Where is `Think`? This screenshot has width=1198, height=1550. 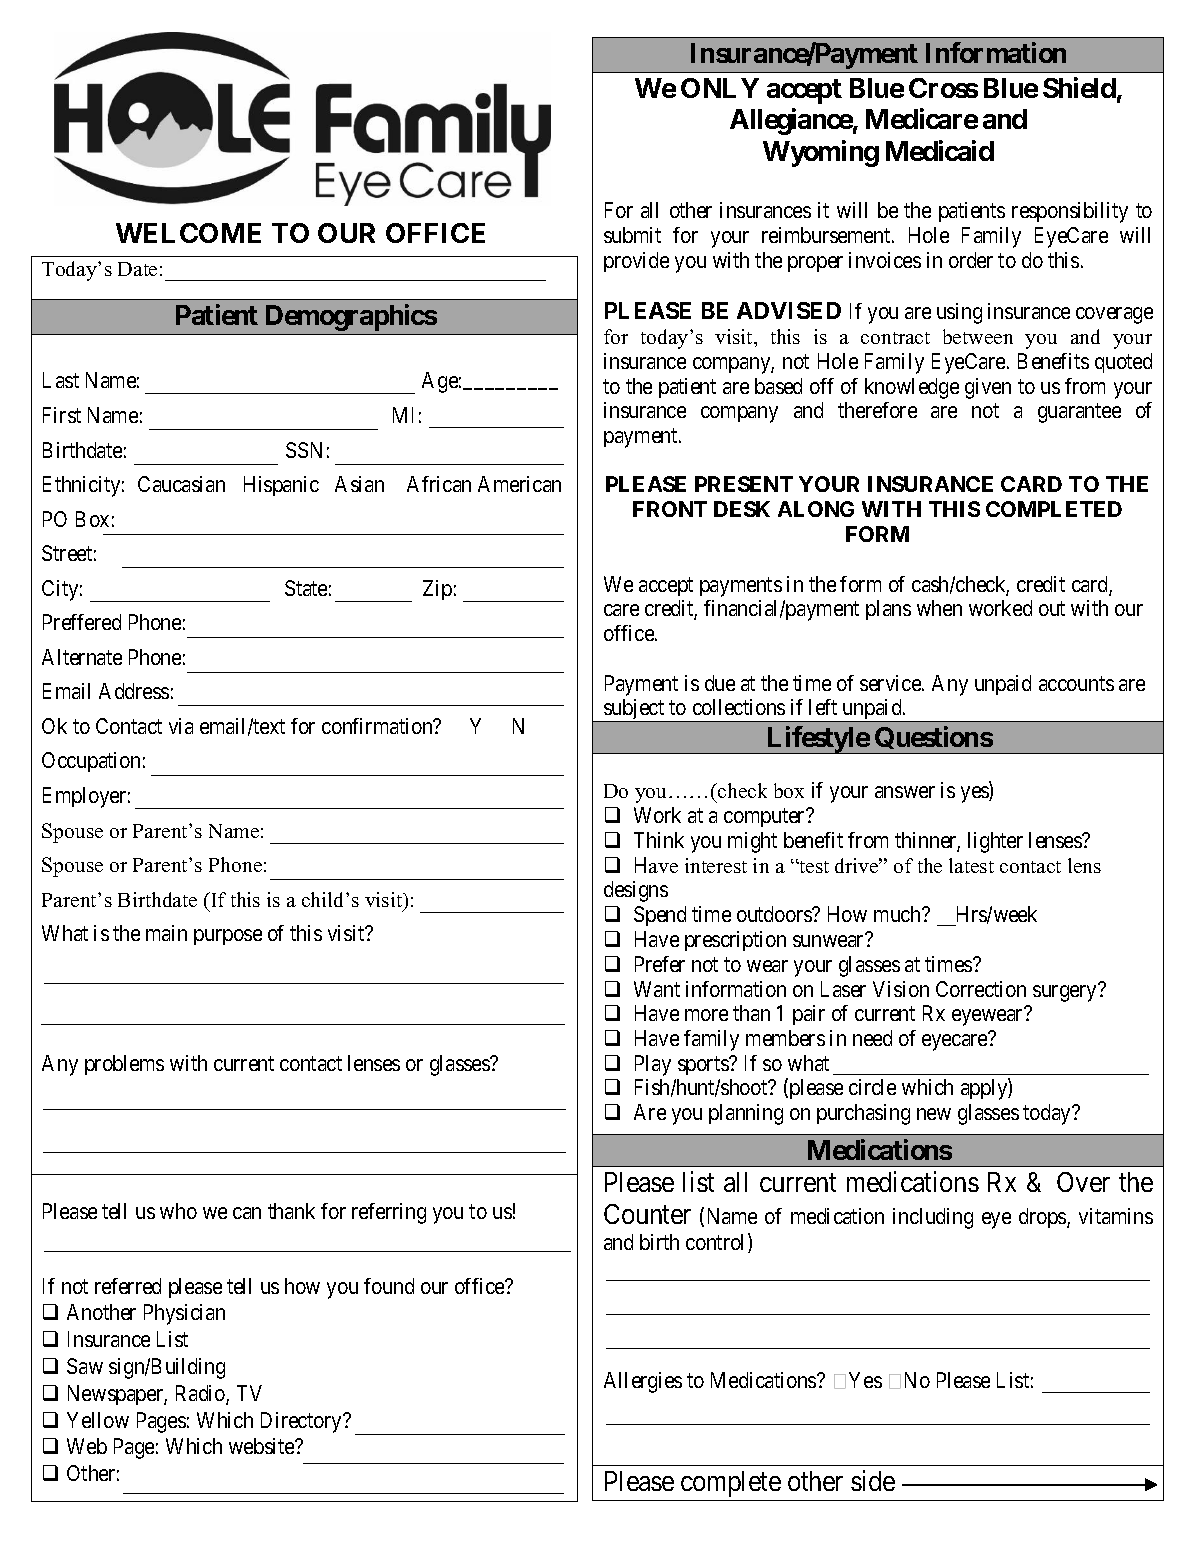 Think is located at coordinates (659, 840).
